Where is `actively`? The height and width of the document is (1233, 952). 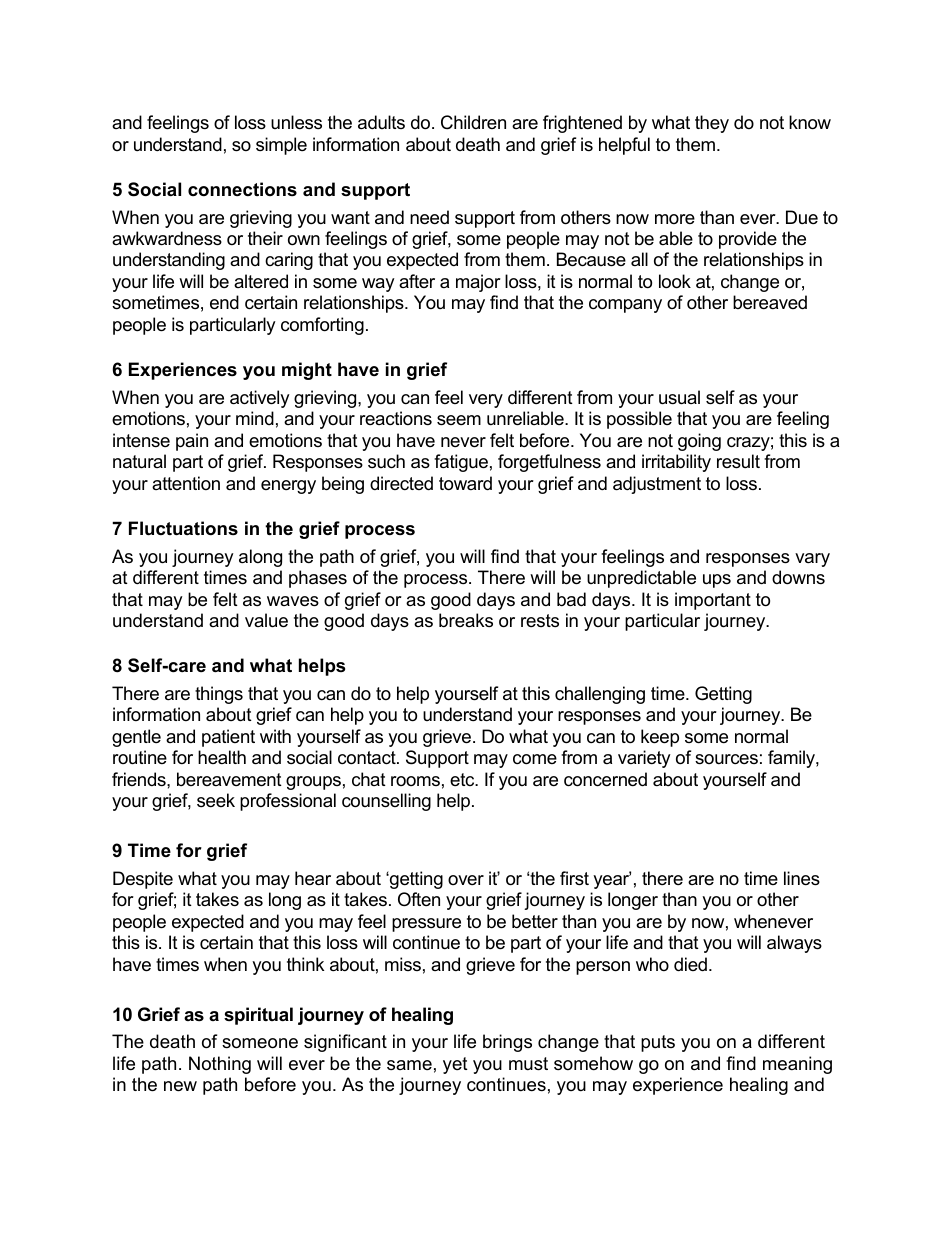 actively is located at coordinates (260, 399).
